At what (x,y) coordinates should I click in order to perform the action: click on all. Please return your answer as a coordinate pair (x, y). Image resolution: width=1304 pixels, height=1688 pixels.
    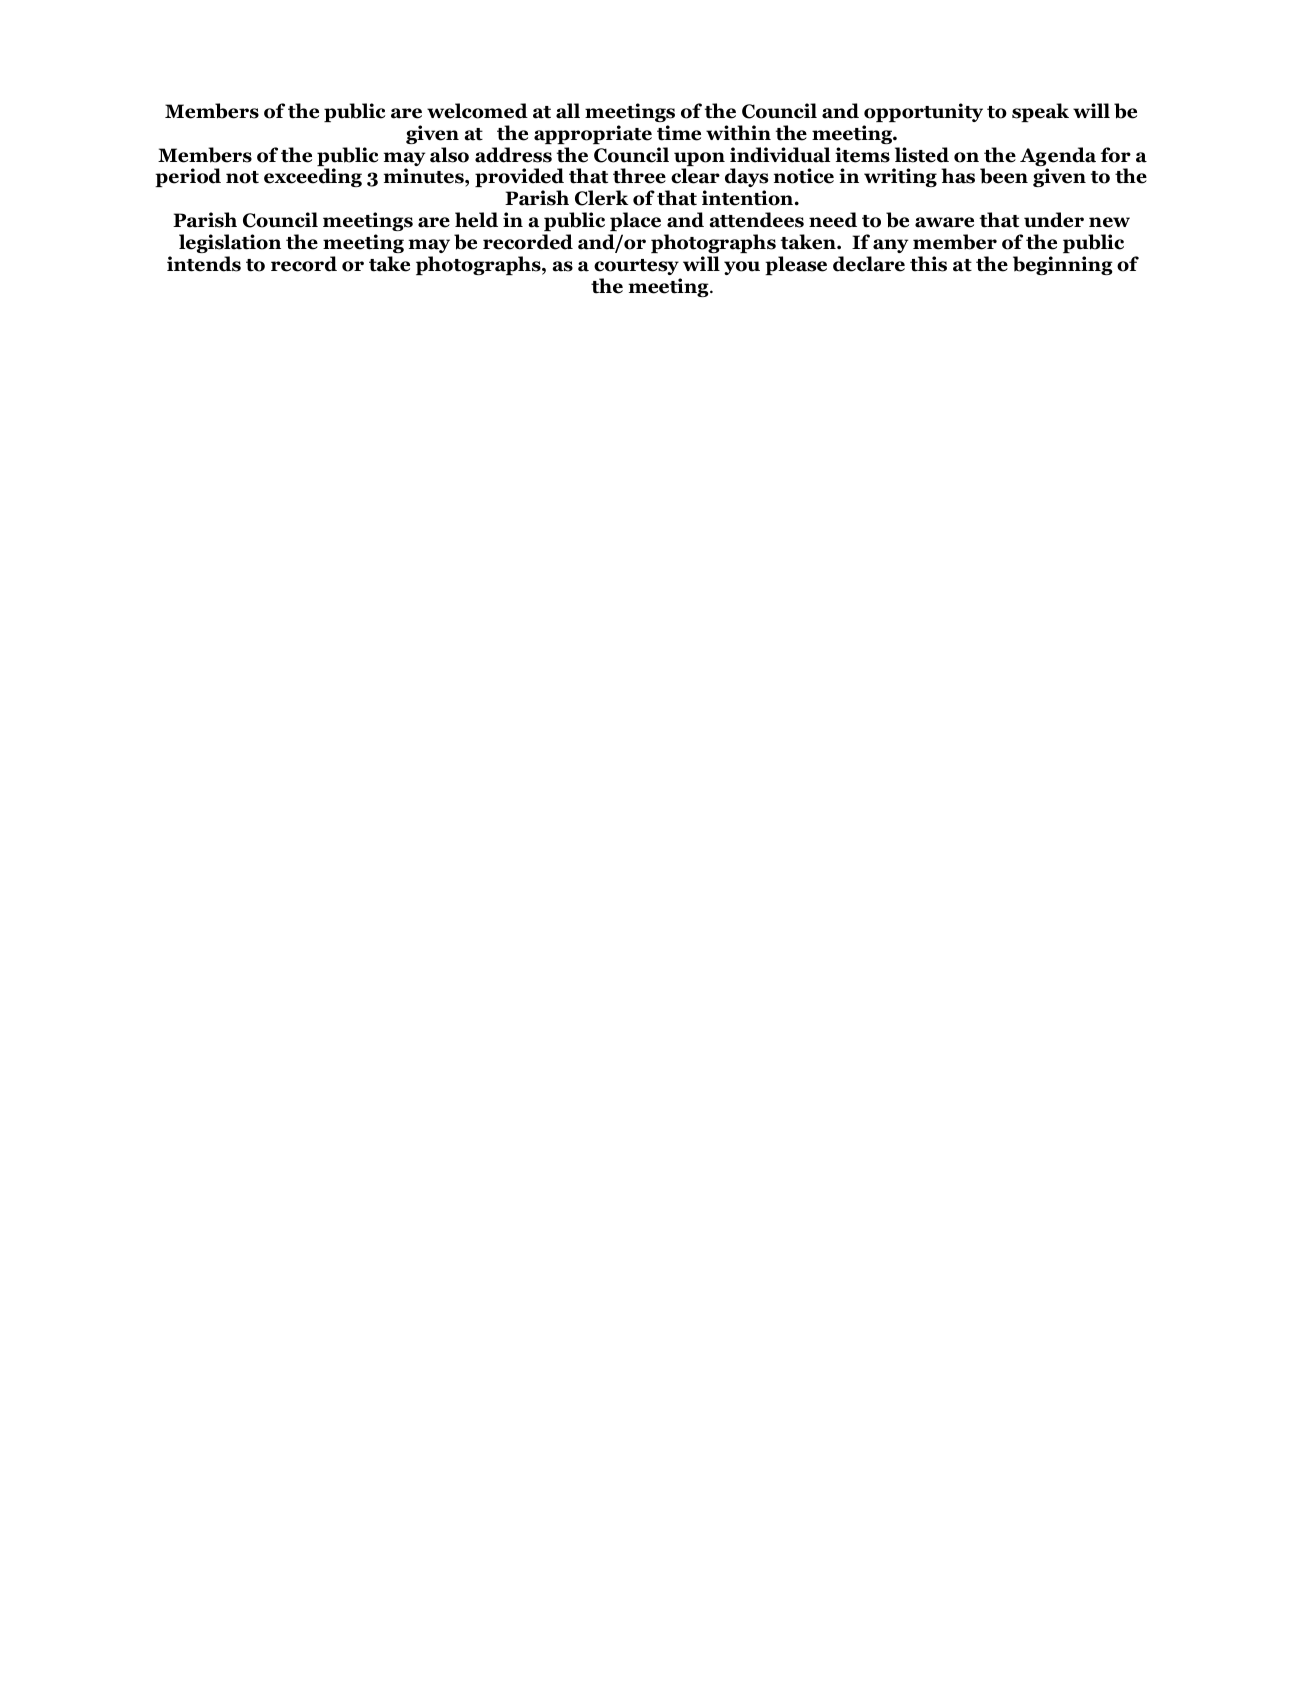
    Looking at the image, I should click on (568, 111).
